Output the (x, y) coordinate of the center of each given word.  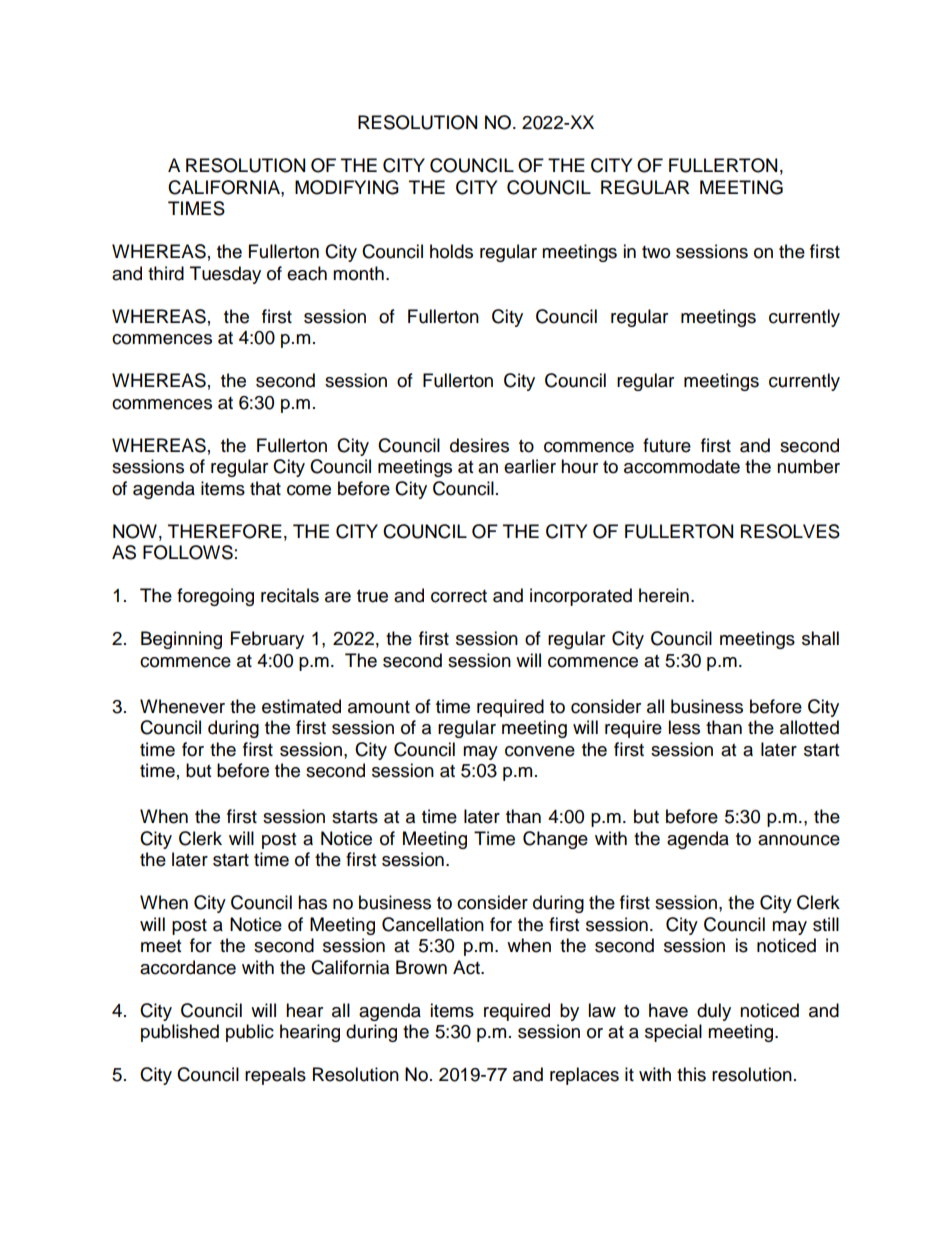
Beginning (181, 640)
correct (459, 596)
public (250, 1033)
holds (451, 251)
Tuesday (225, 275)
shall (820, 638)
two (656, 252)
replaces (584, 1076)
